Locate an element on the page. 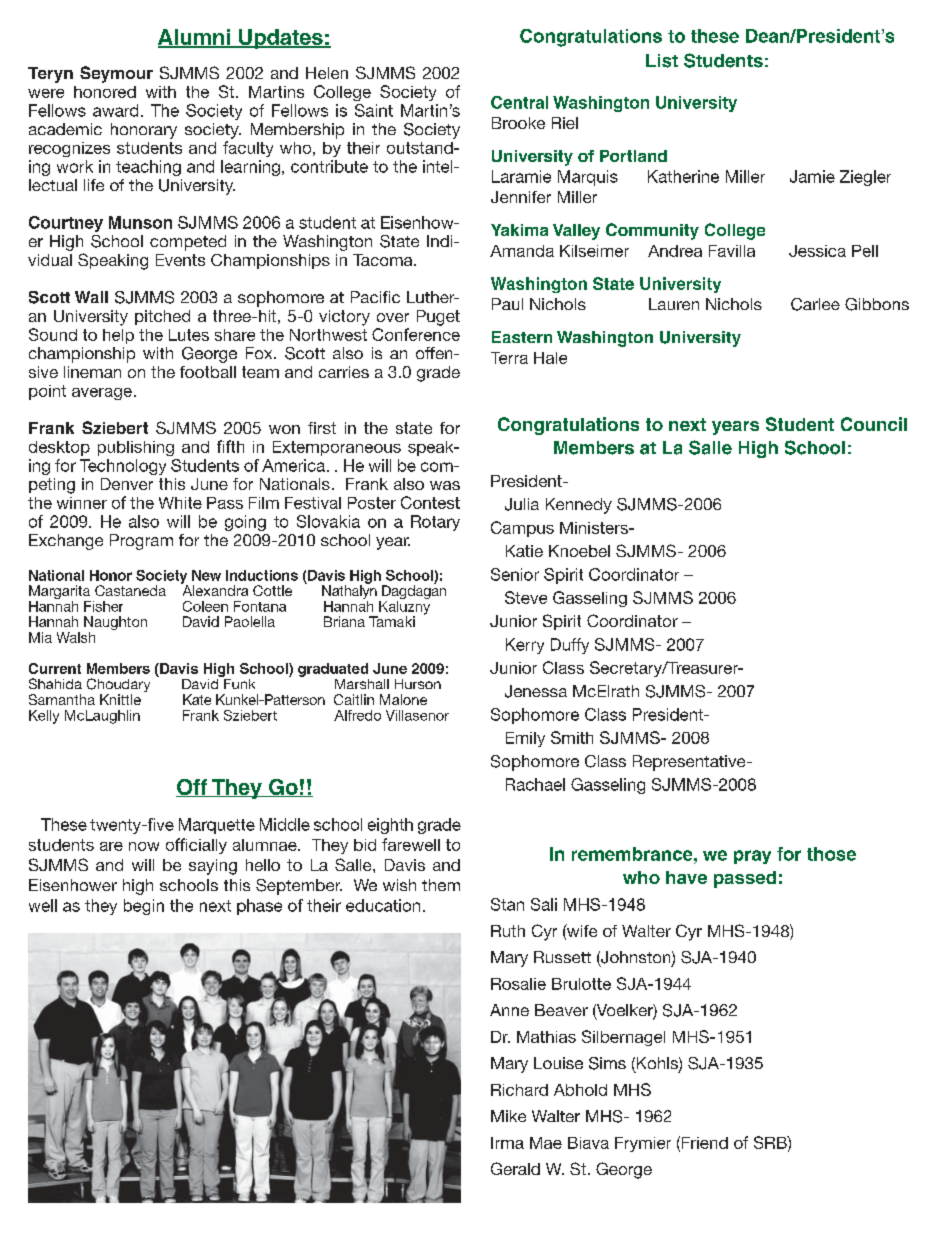 The width and height of the image is (952, 1233). Seymour is located at coordinates (116, 74).
